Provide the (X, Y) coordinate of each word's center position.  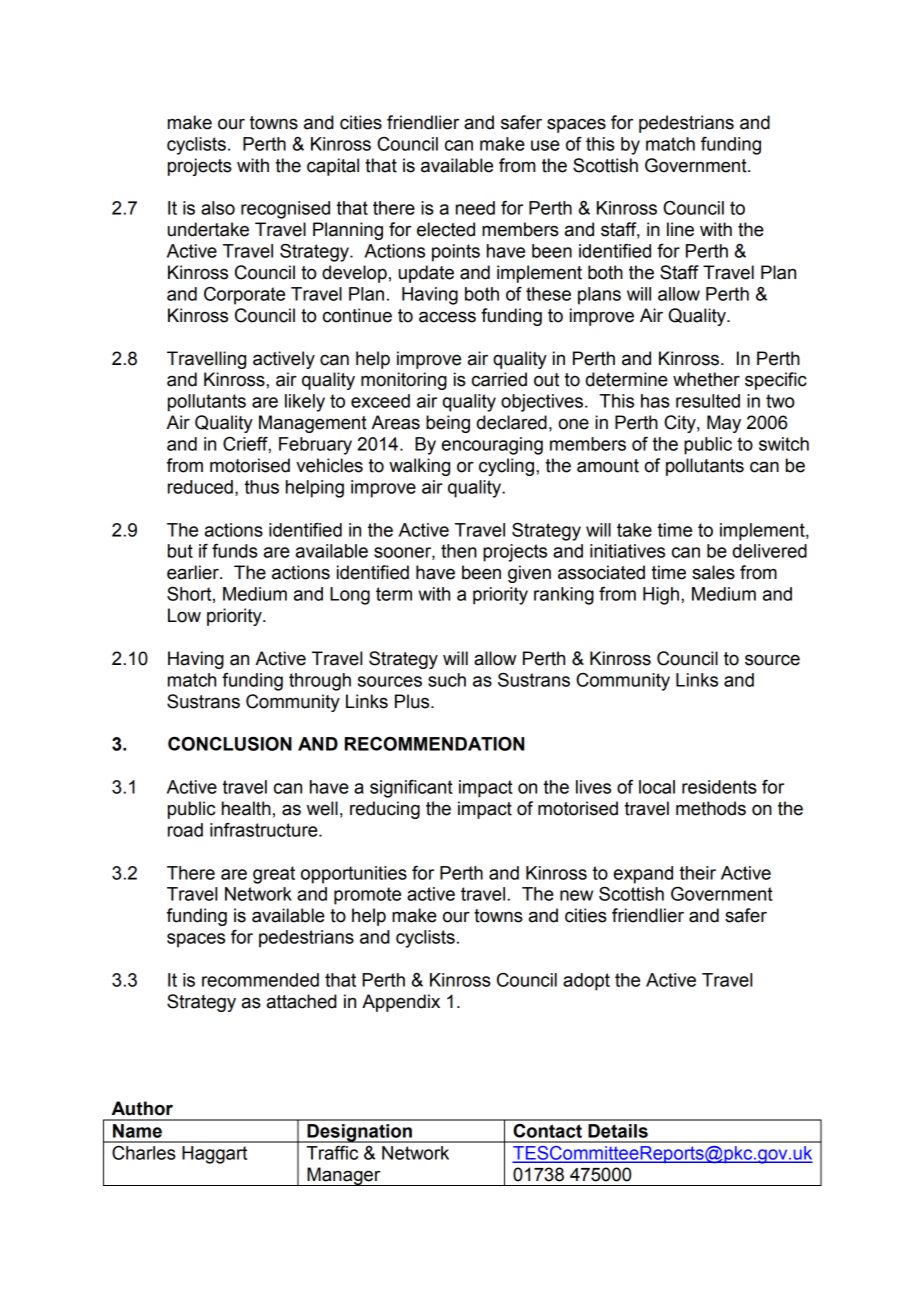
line (680, 229)
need (475, 208)
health (246, 808)
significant (411, 789)
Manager (344, 1176)
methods (711, 808)
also (218, 208)
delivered (769, 551)
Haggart (214, 1155)
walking (419, 467)
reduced (200, 487)
